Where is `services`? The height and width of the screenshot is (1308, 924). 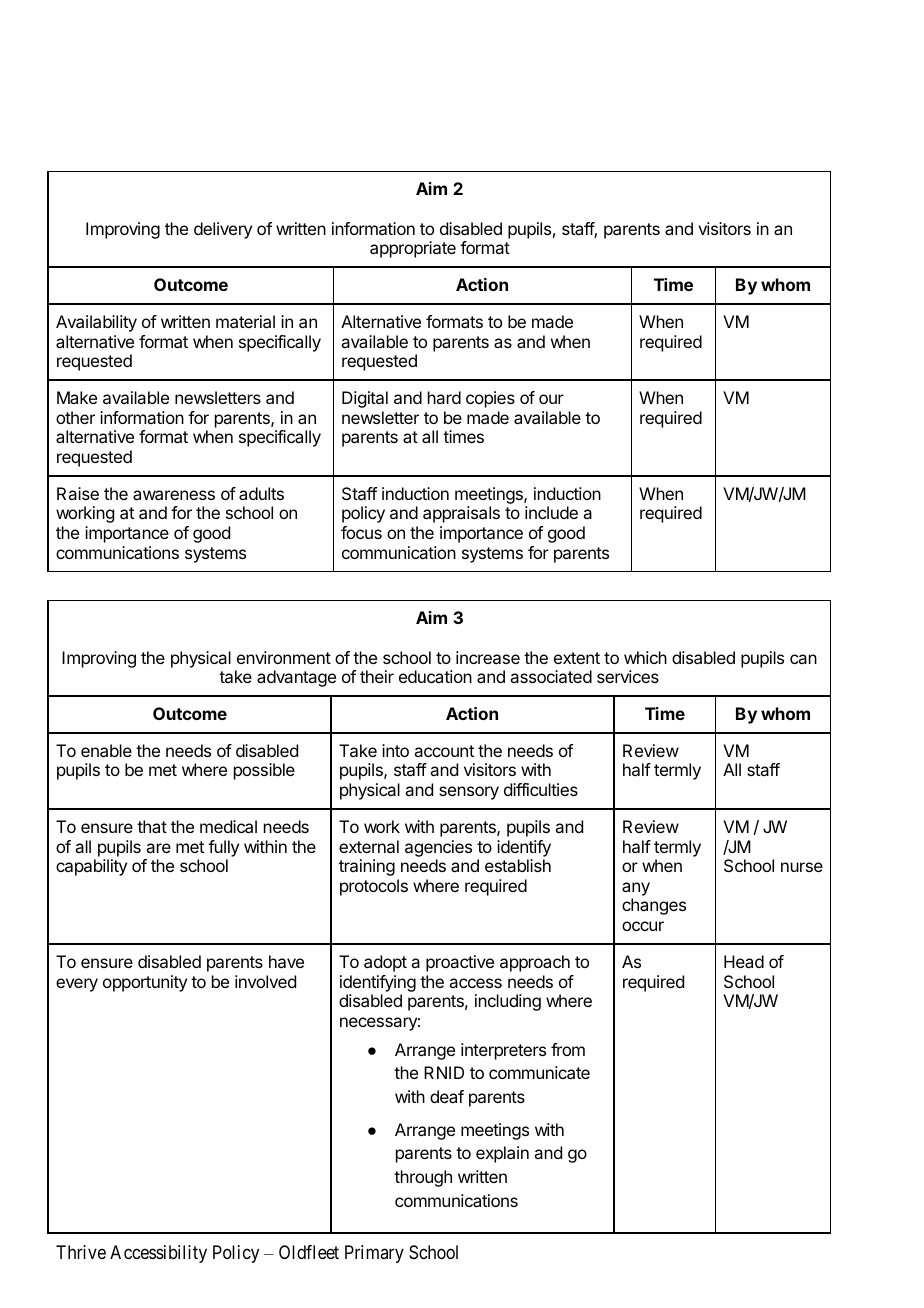 services is located at coordinates (628, 676).
